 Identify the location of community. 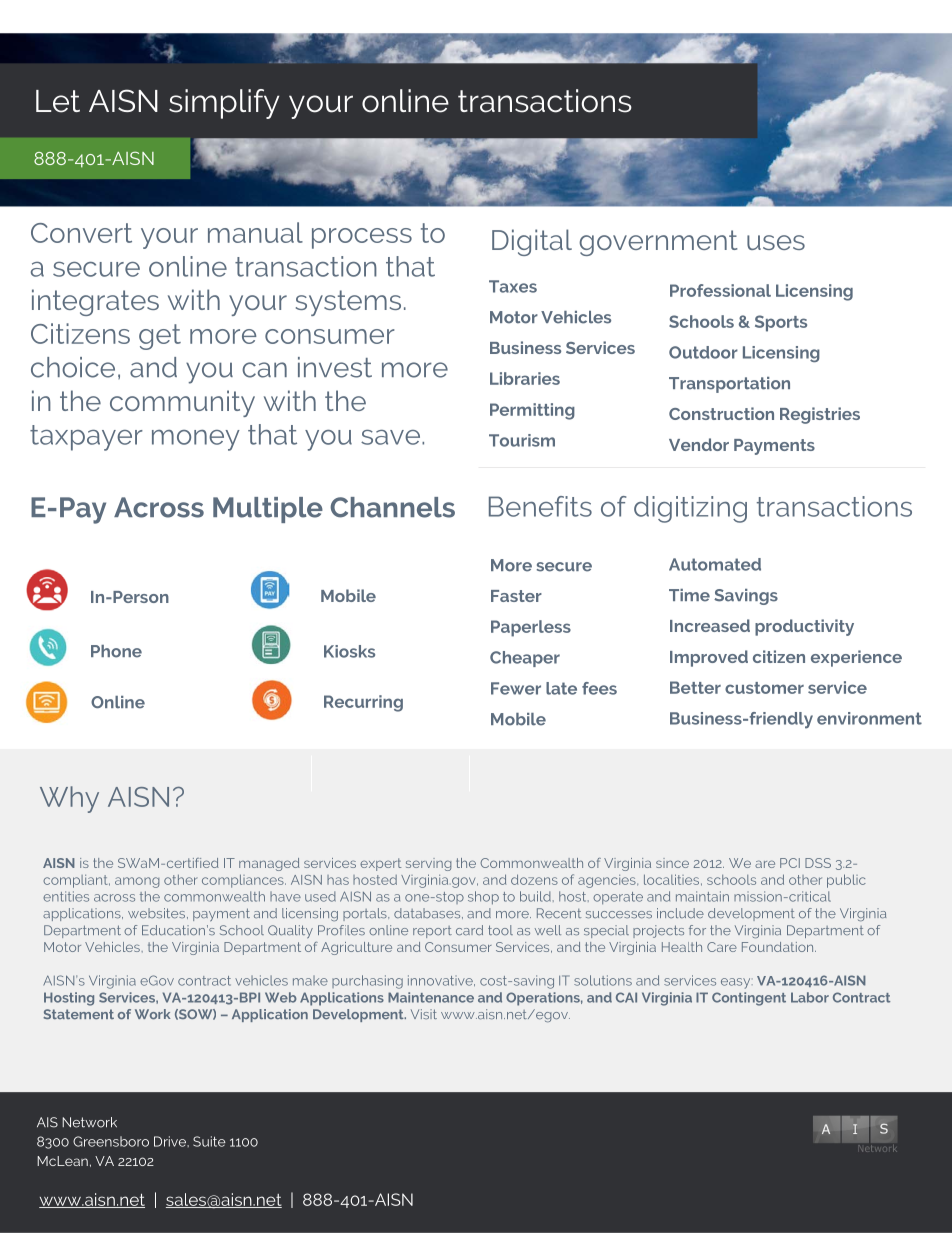
(182, 403).
